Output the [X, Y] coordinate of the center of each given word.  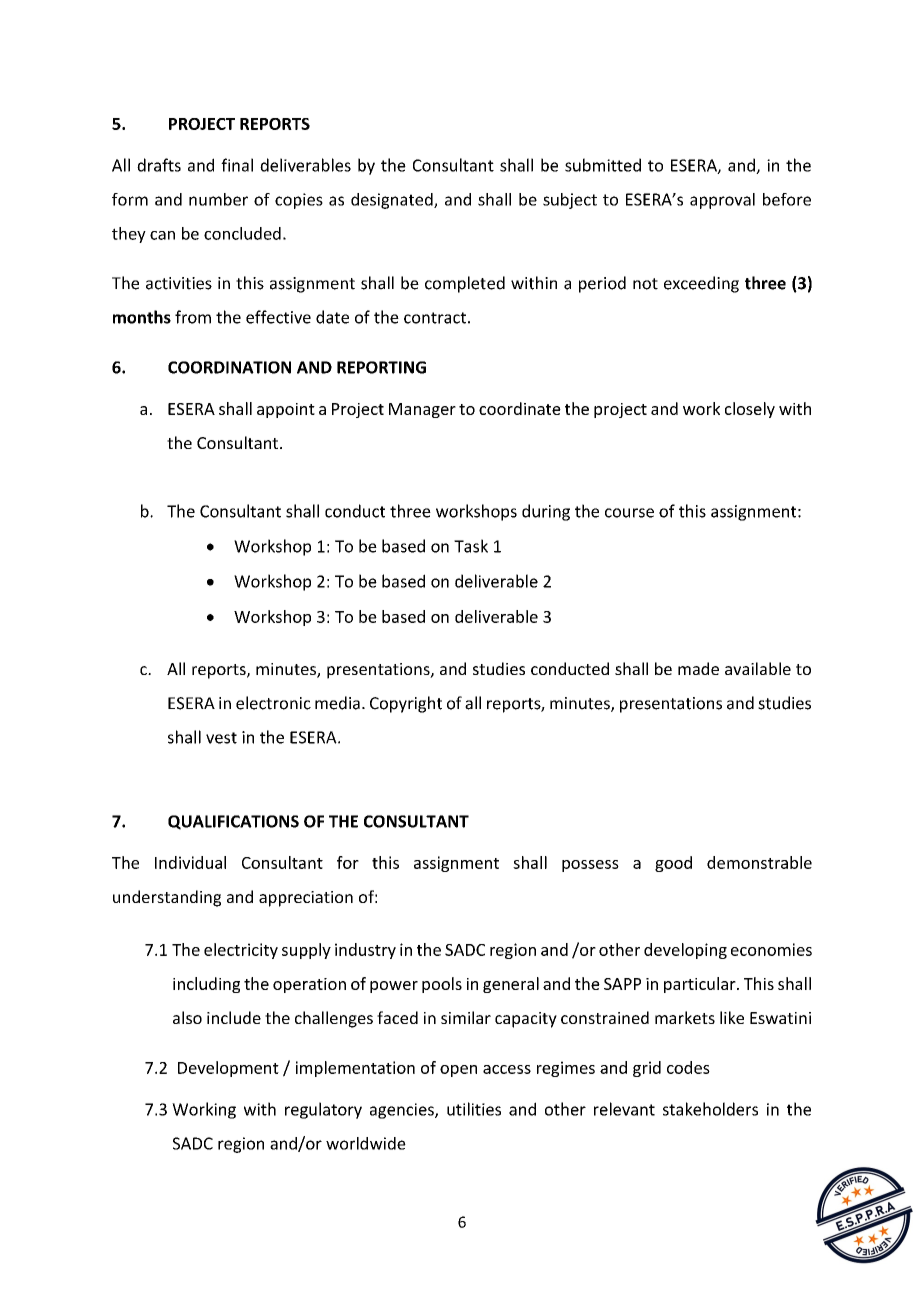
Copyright [406, 704]
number [218, 199]
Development [228, 1069]
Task [471, 546]
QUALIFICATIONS [233, 822]
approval [722, 201]
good [673, 864]
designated [393, 201]
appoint [286, 410]
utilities [474, 1109]
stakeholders [710, 1109]
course [629, 513]
